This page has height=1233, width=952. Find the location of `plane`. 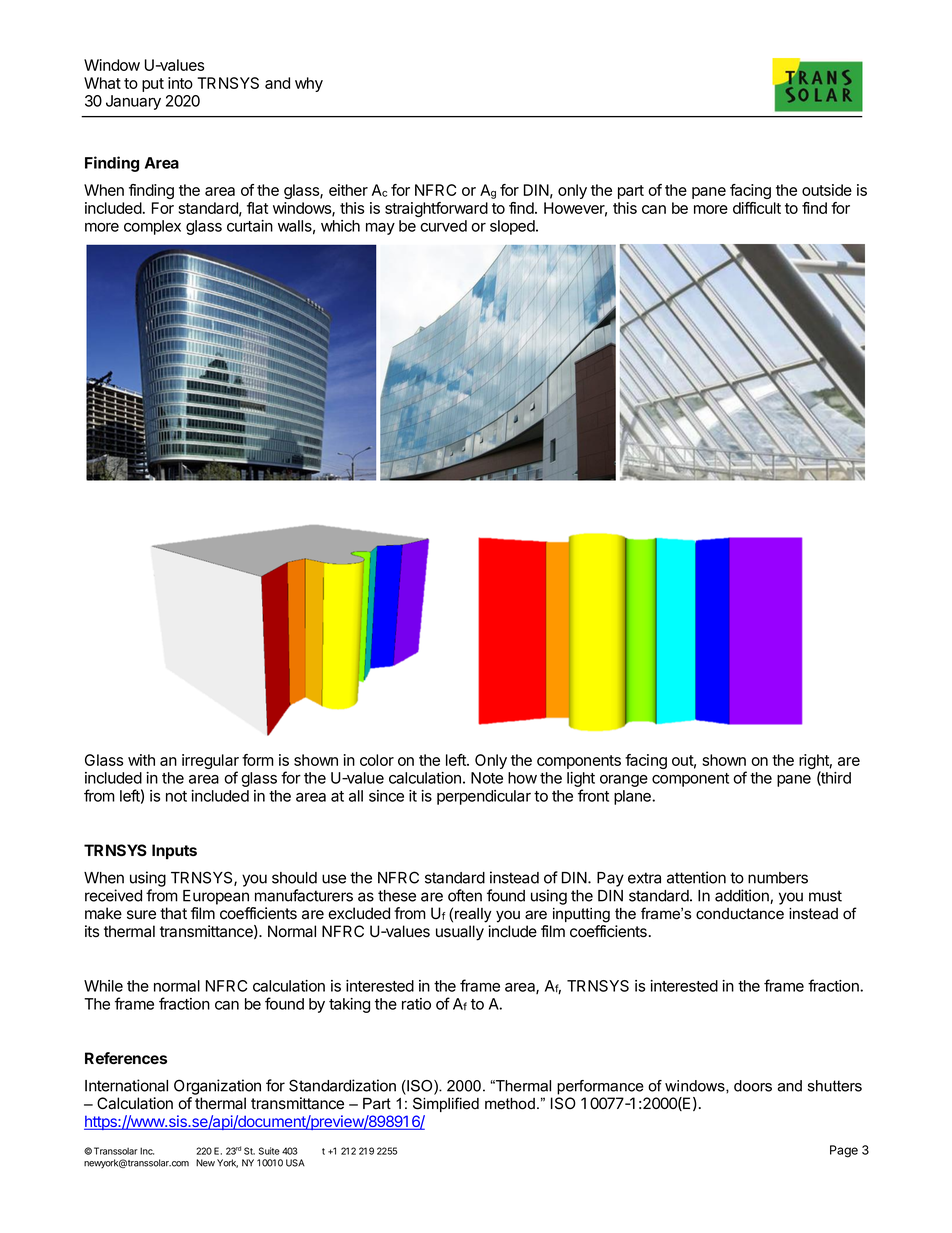

plane is located at coordinates (633, 797).
